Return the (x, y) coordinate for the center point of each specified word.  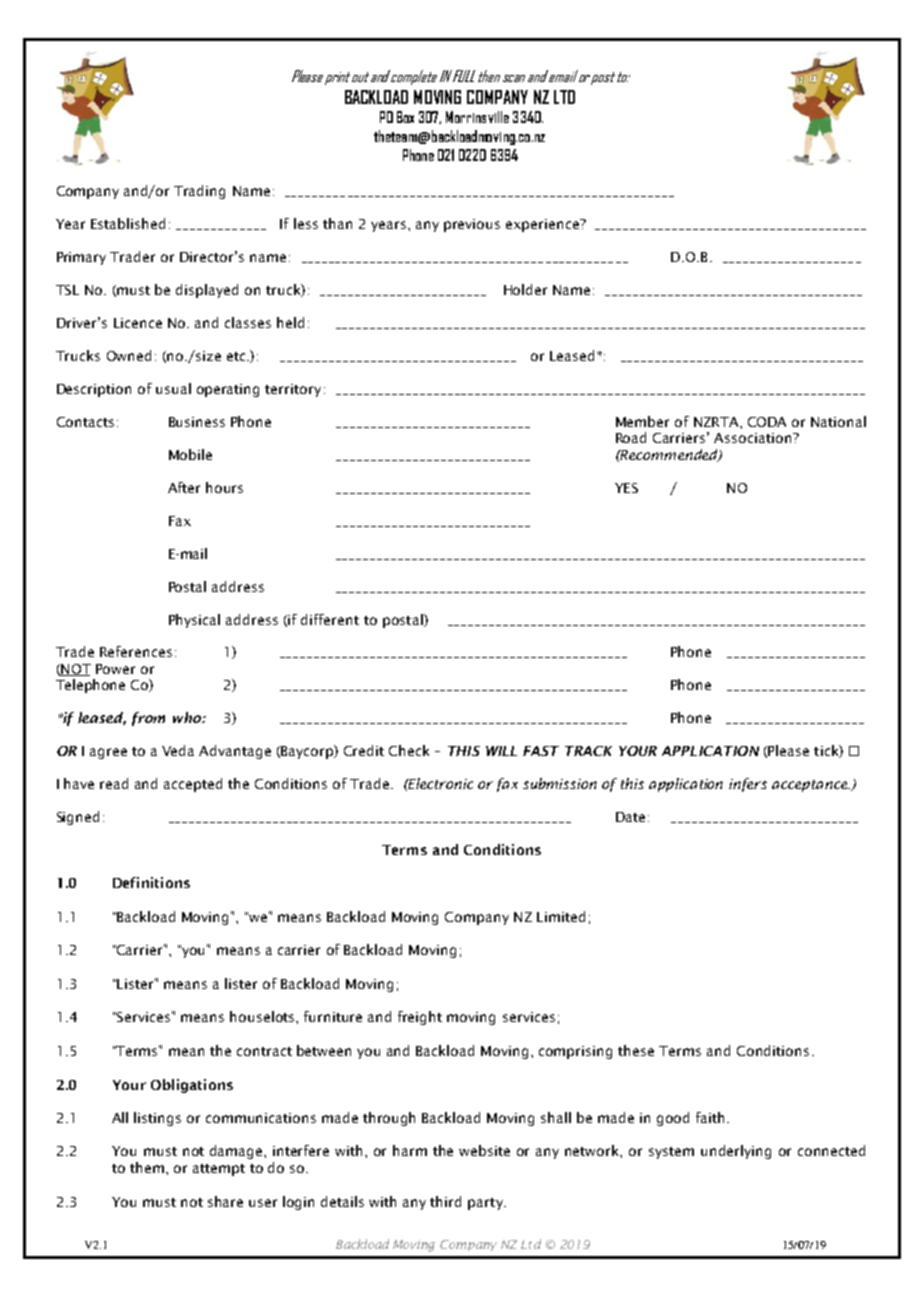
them (147, 1167)
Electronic (440, 783)
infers (748, 785)
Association (754, 438)
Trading (199, 192)
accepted (193, 785)
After (184, 487)
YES (626, 488)
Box (405, 117)
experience (543, 225)
